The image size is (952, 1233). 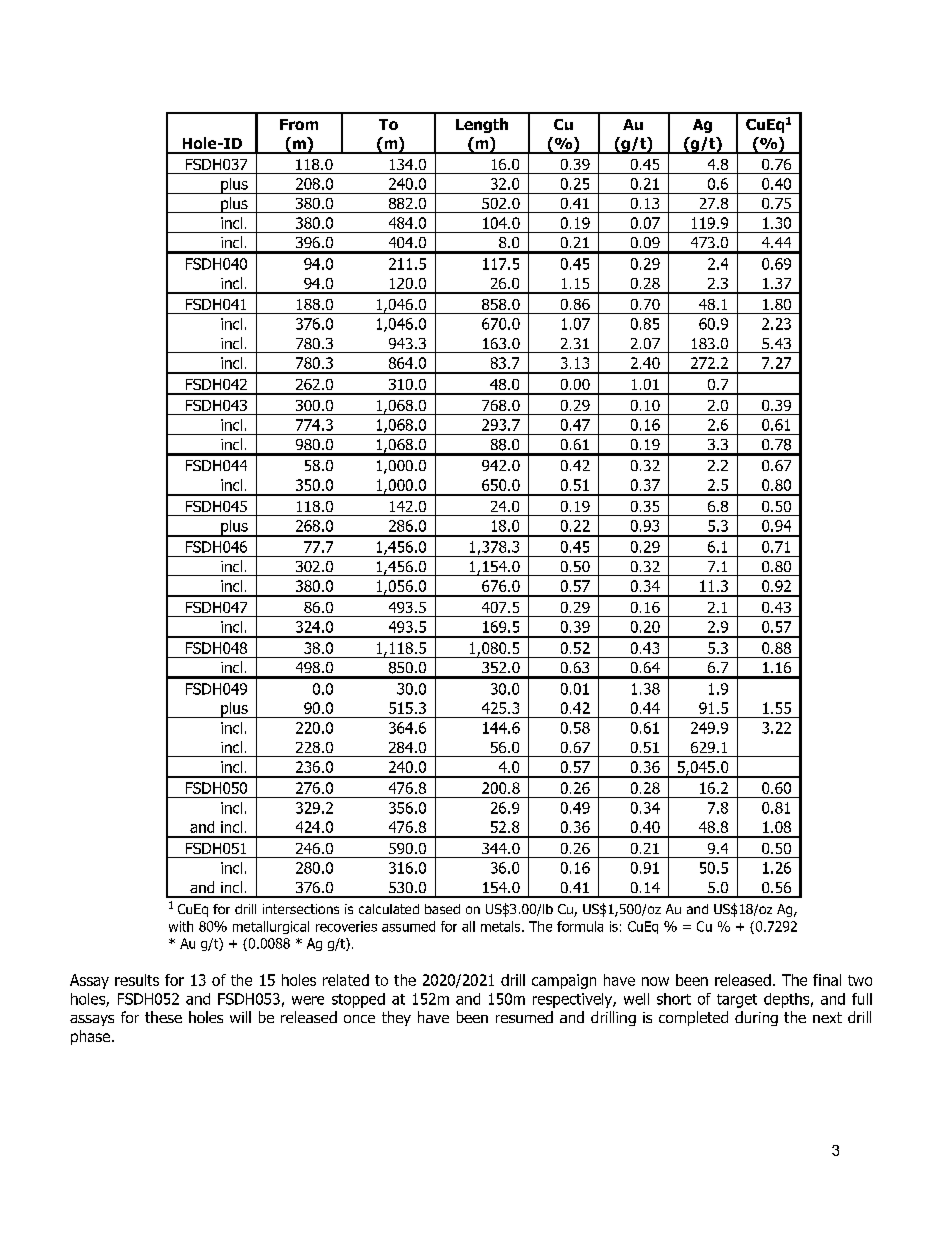 What do you see at coordinates (301, 909) in the page?
I see `intersections` at bounding box center [301, 909].
